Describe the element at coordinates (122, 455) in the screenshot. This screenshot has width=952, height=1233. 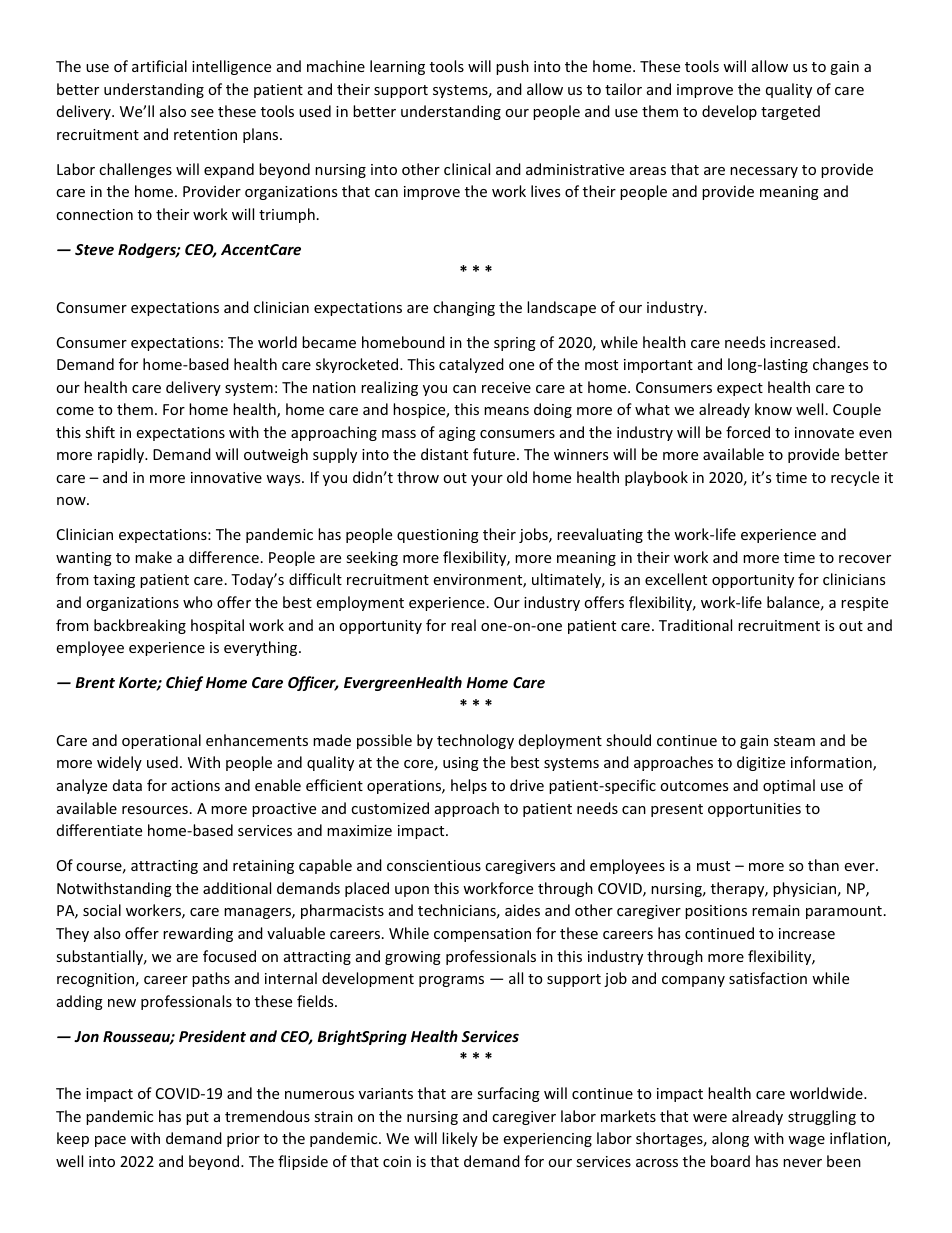
I see `rapidly` at that location.
